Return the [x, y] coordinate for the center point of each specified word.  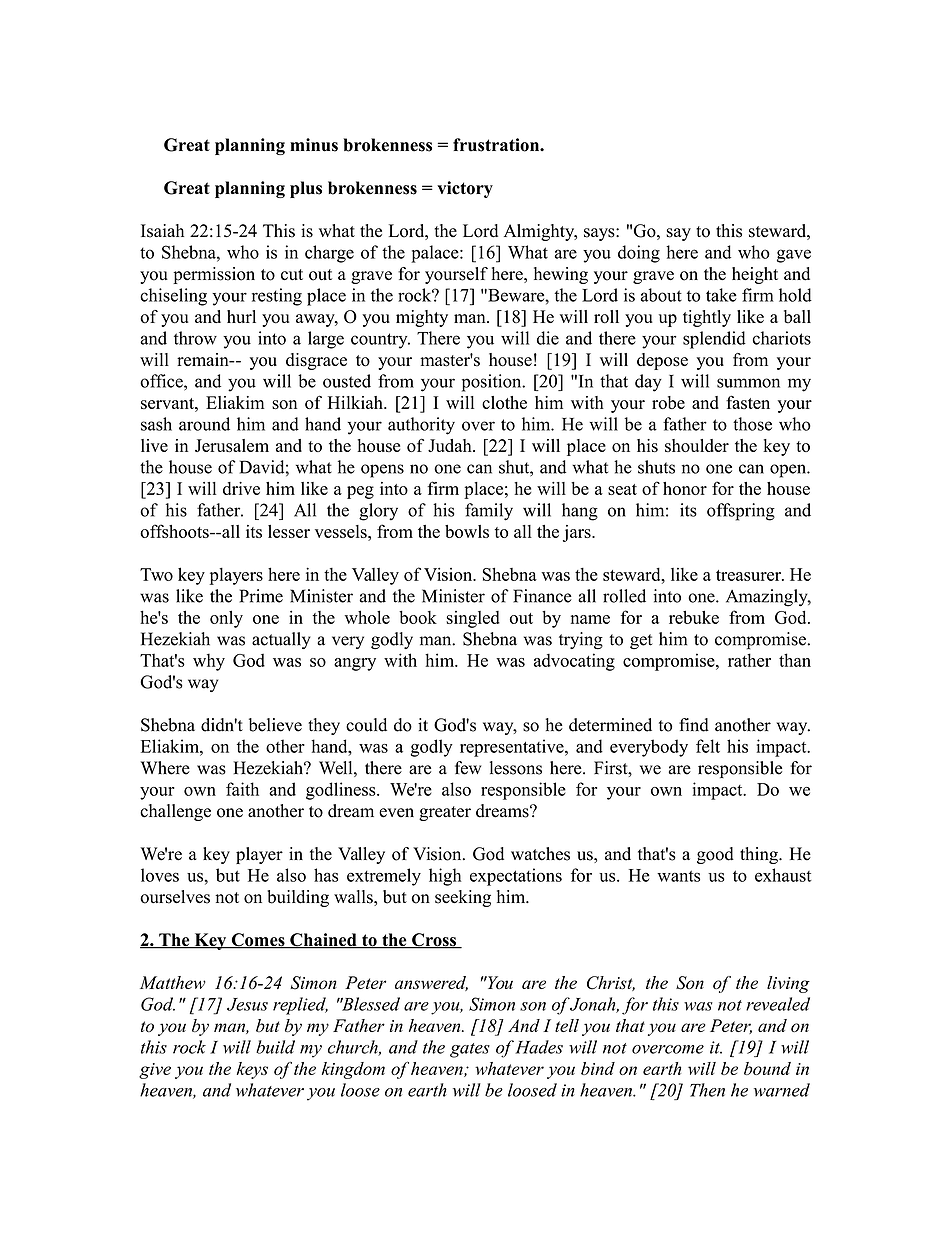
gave [794, 256]
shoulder [697, 445]
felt [708, 746]
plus [306, 189]
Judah [451, 445]
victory [465, 189]
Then [707, 1090]
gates [470, 1050]
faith [242, 789]
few [468, 768]
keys [252, 1070]
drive [241, 488]
